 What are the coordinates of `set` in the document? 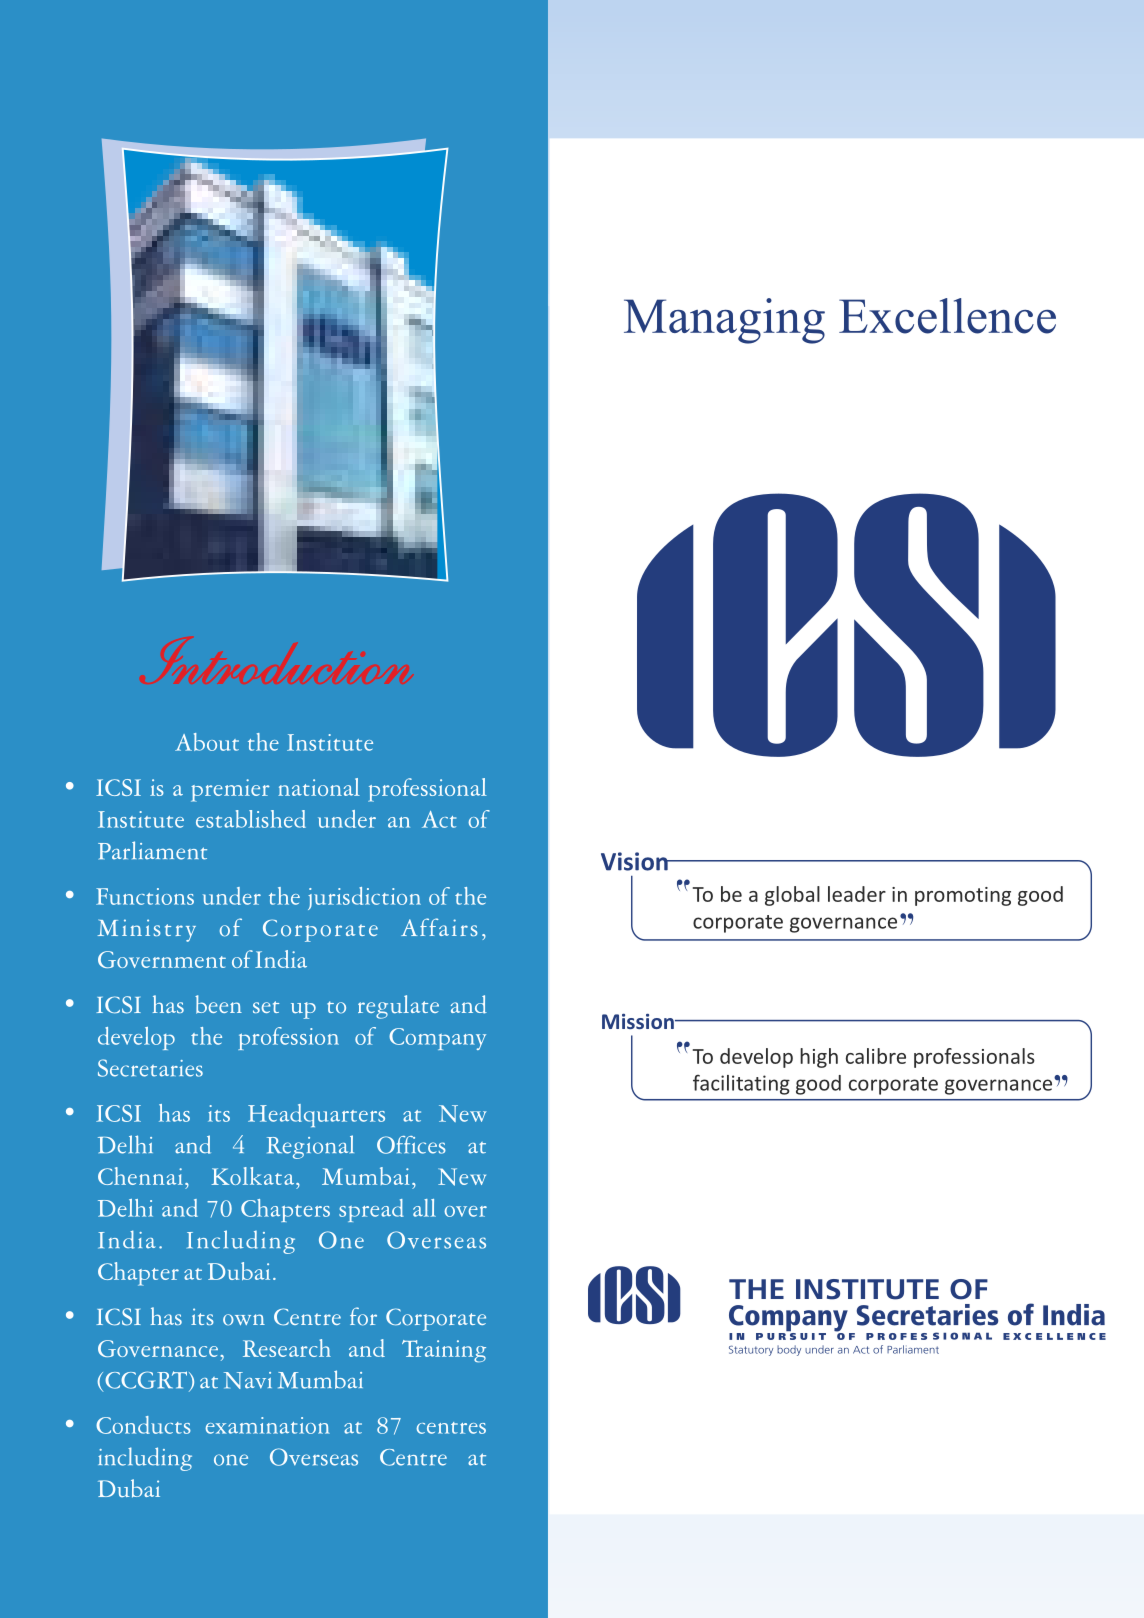 It's located at (266, 1007).
